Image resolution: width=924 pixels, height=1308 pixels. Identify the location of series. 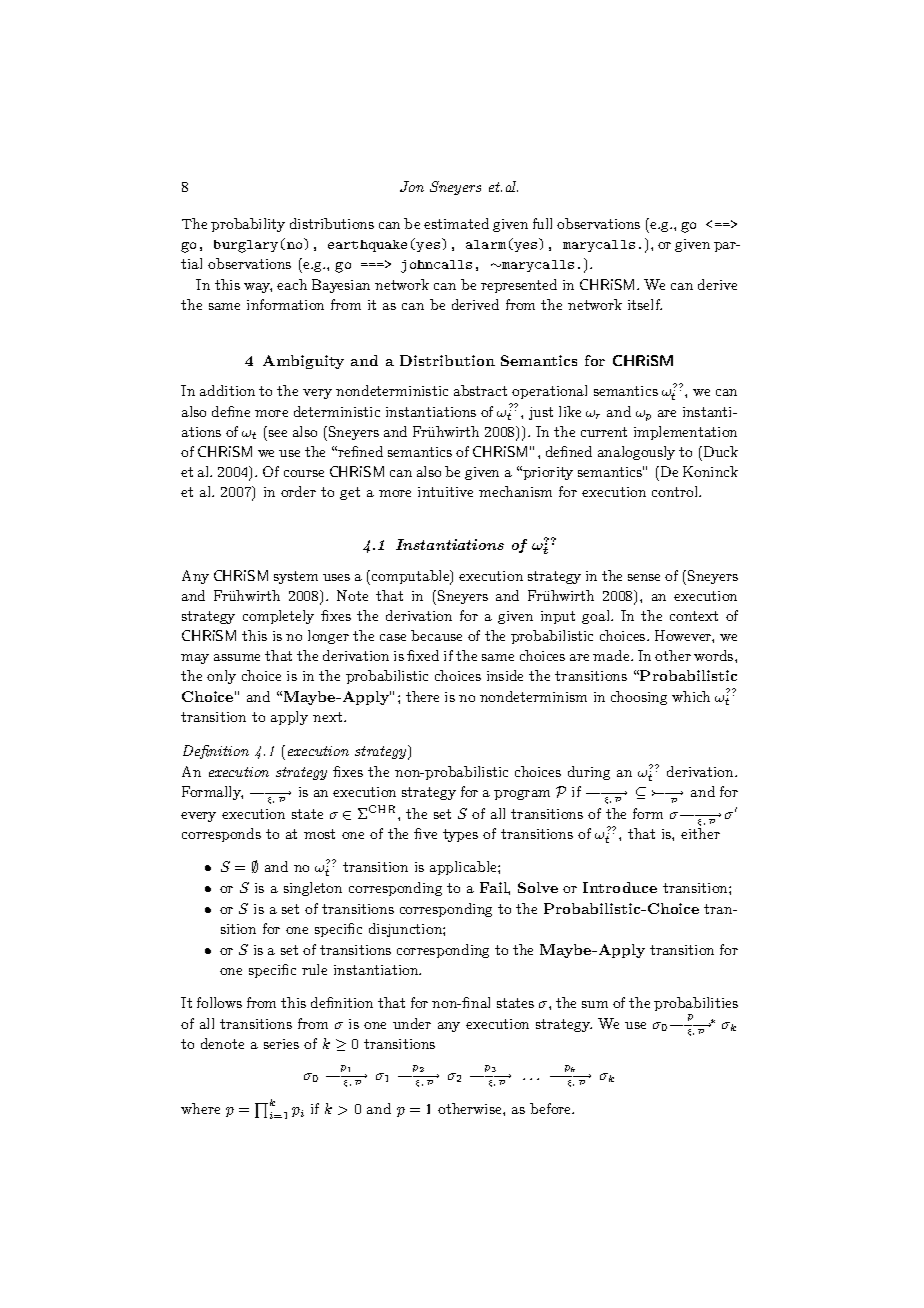
(281, 1044).
